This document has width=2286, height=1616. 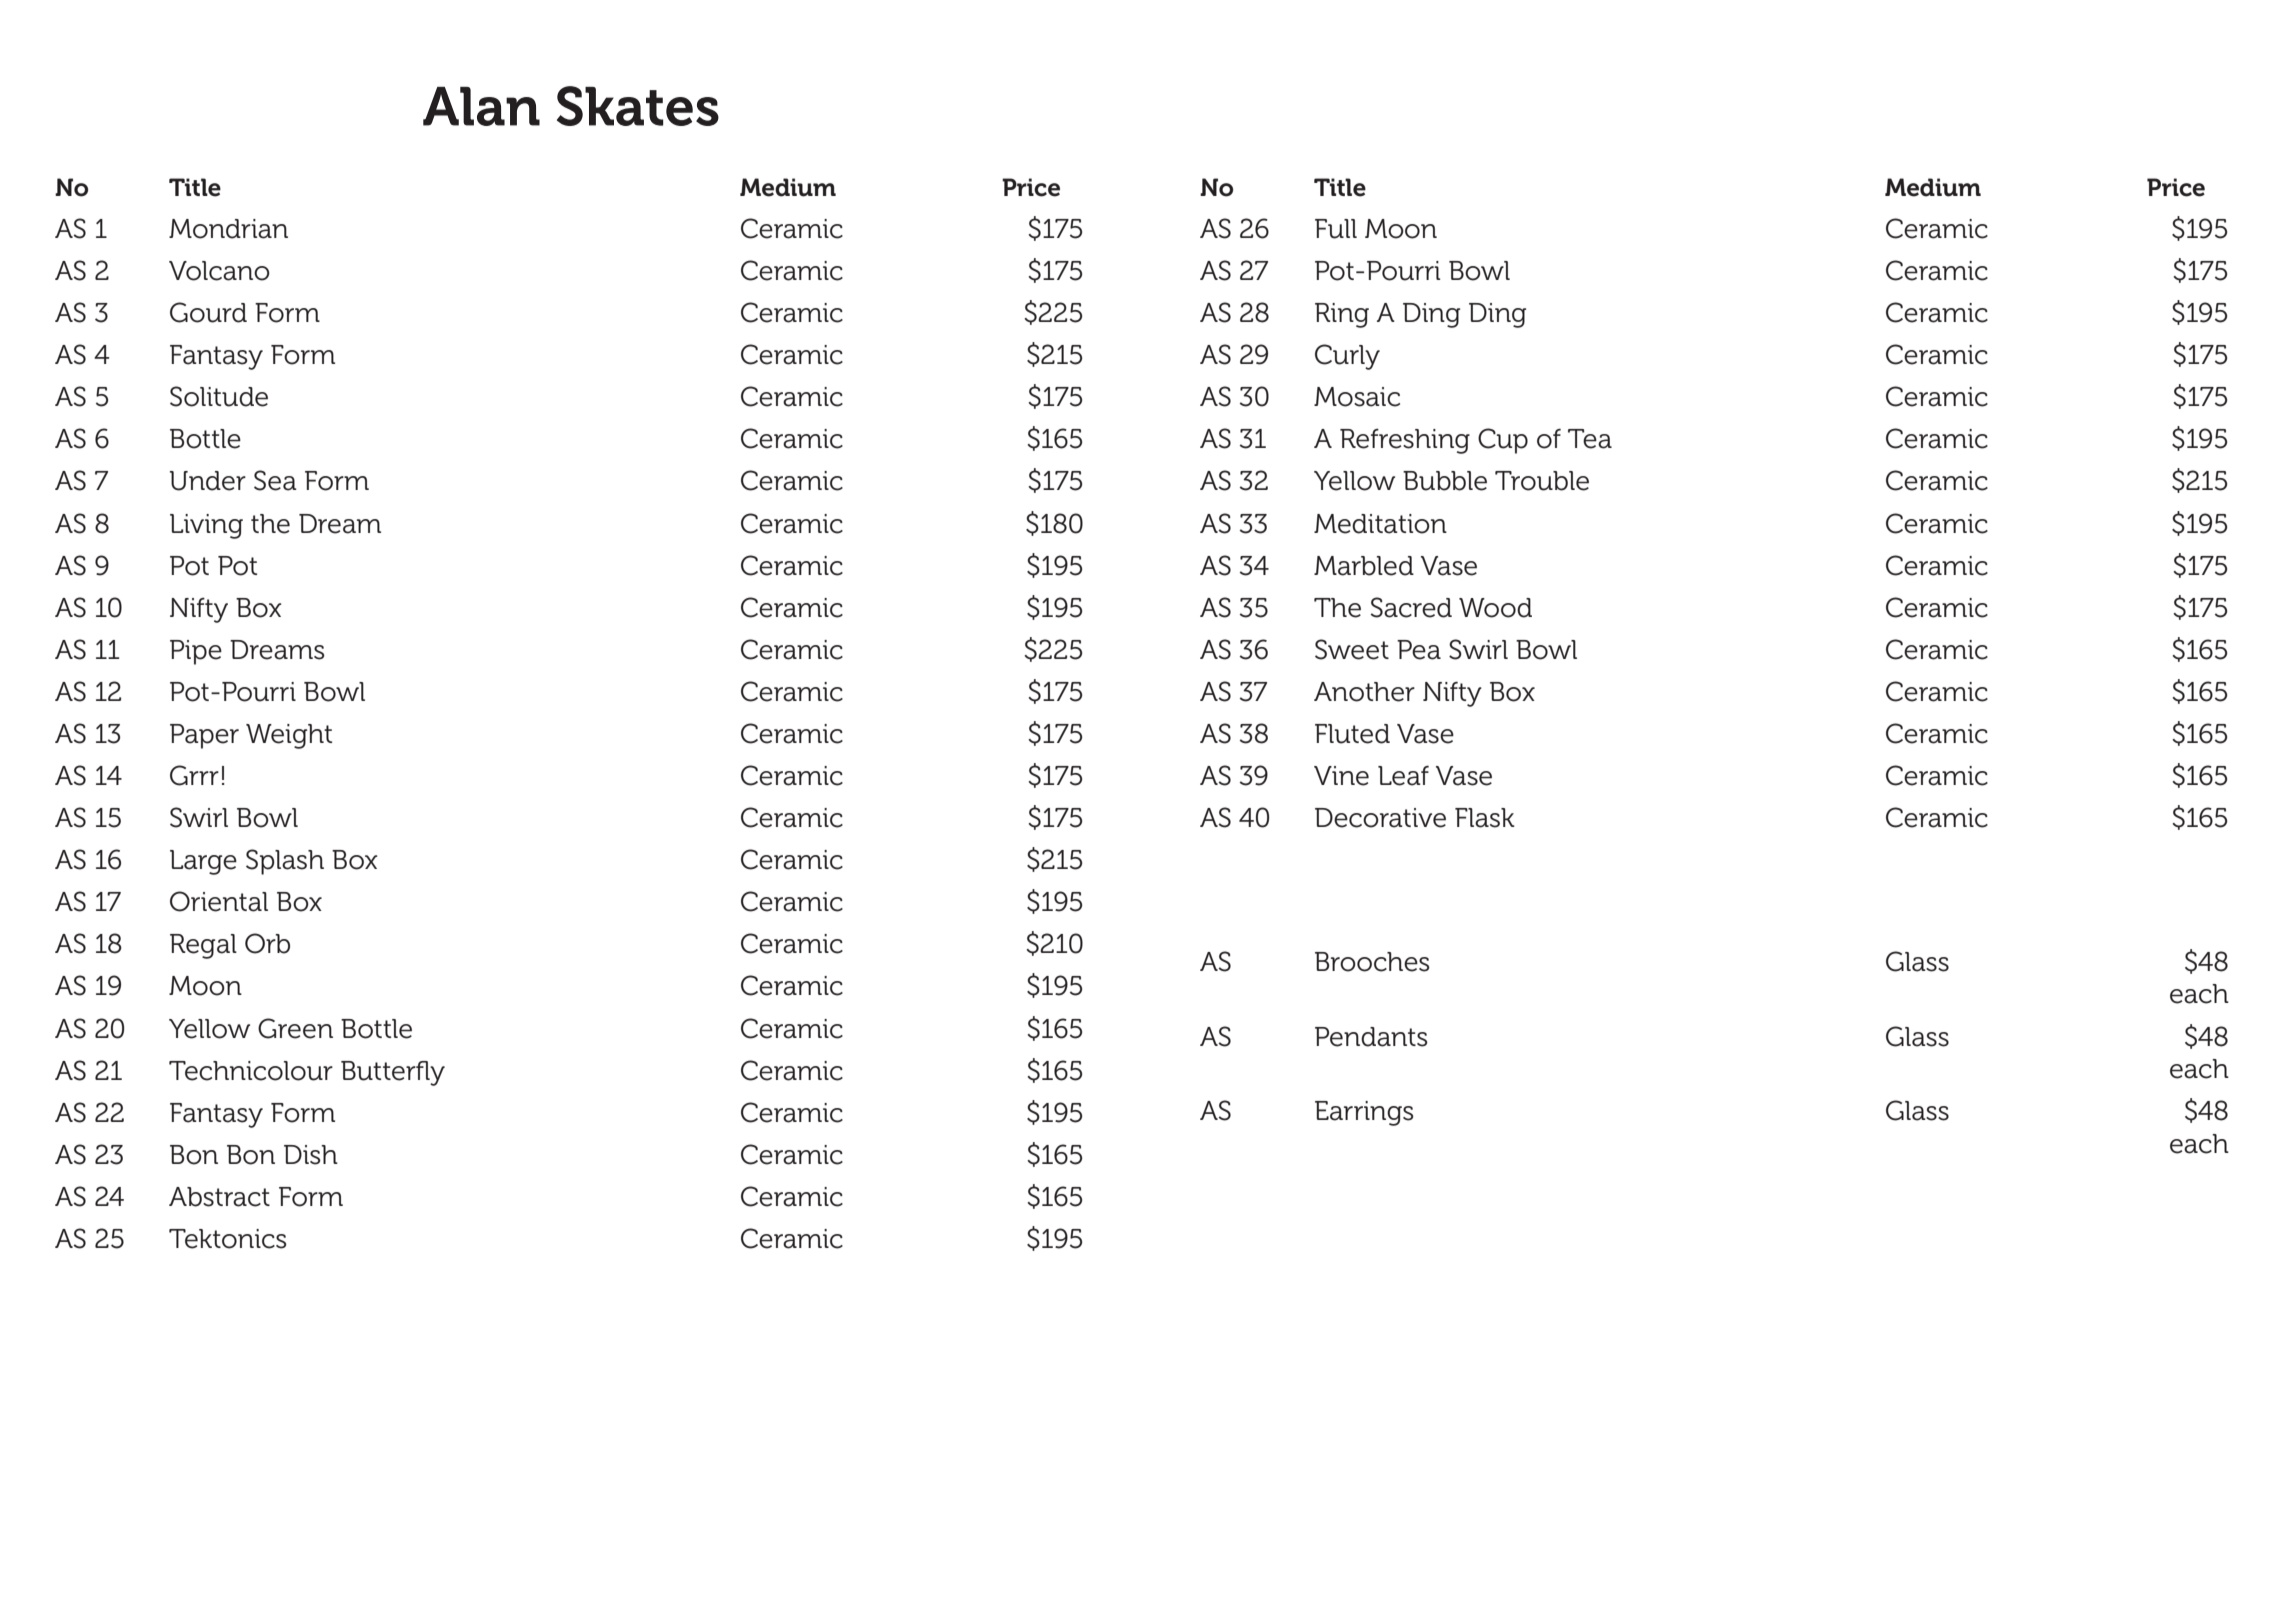 I want to click on Skates, so click(x=638, y=106).
